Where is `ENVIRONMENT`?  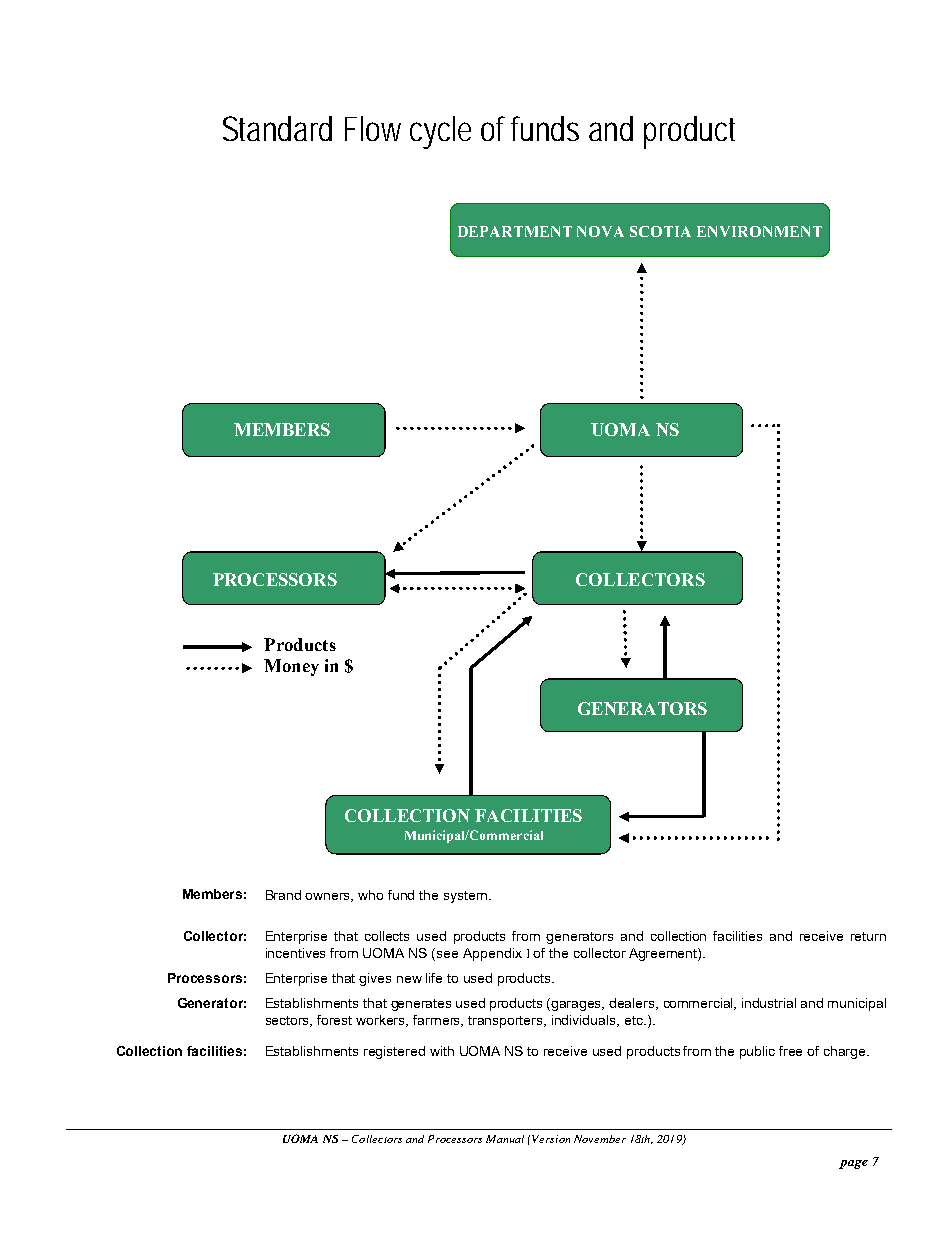
ENVIRONMENT is located at coordinates (759, 231).
